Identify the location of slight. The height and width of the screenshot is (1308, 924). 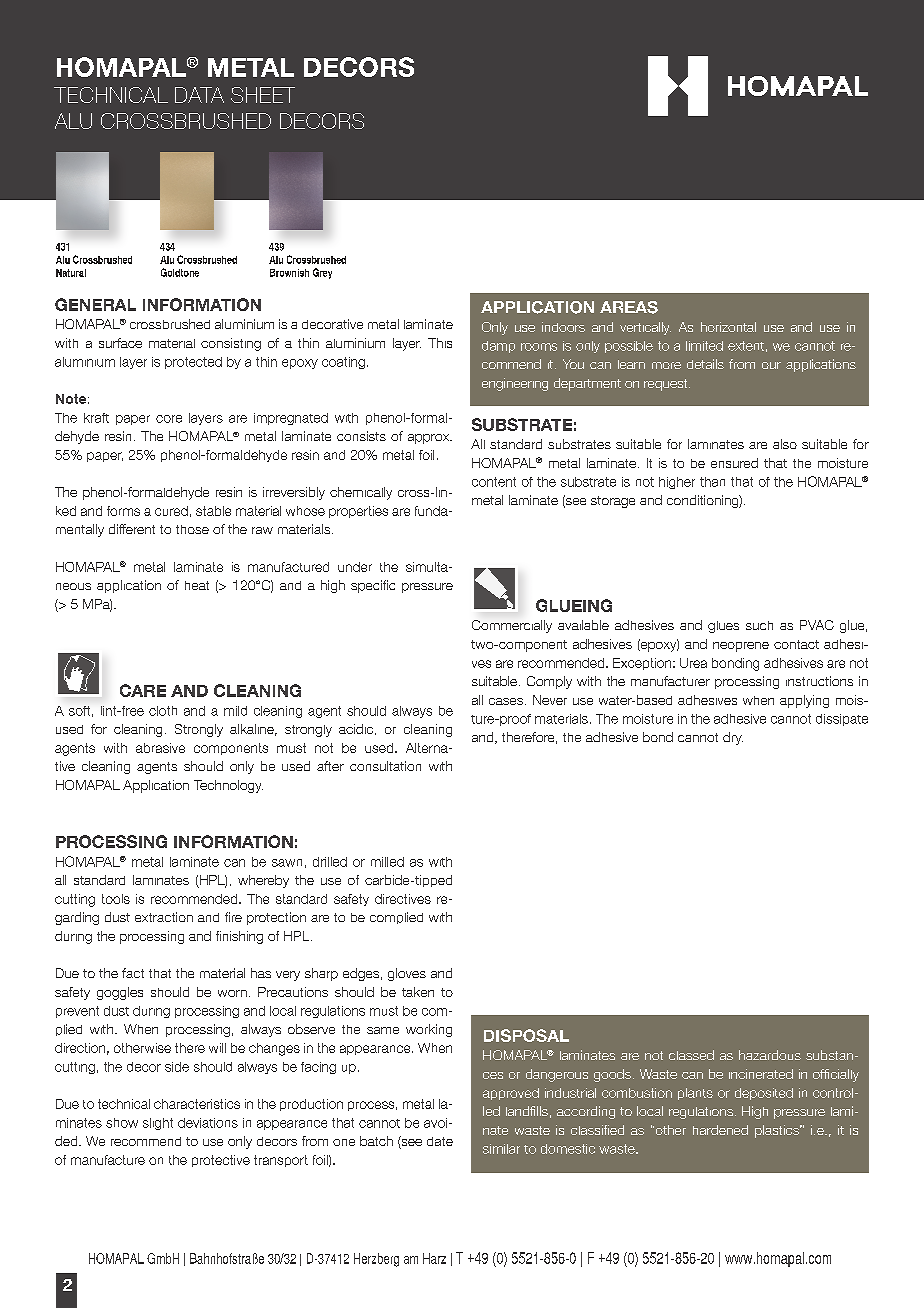
(158, 1124).
